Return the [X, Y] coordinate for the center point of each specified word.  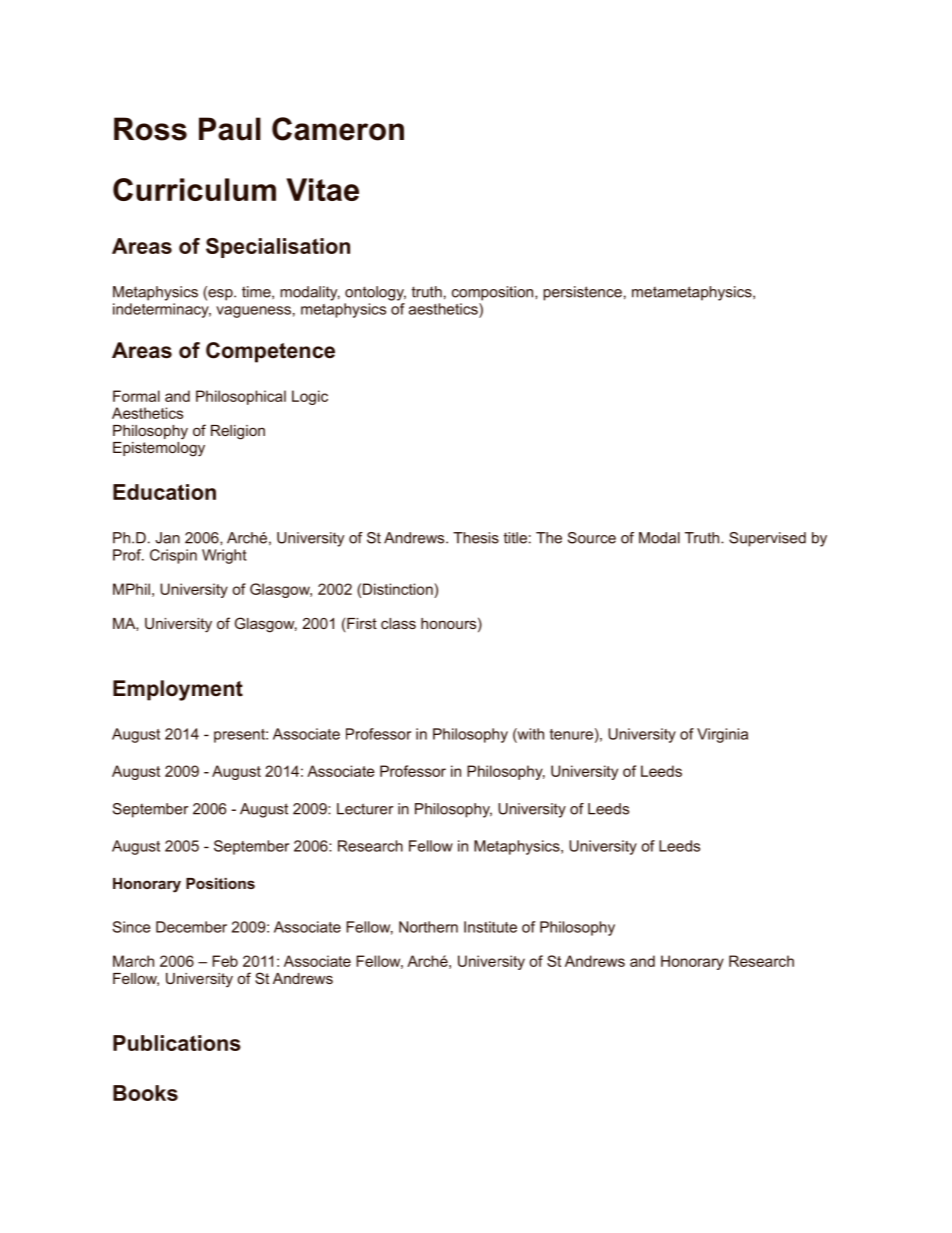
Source [592, 538]
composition [494, 293]
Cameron [338, 129]
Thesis [476, 538]
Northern [428, 927]
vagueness [253, 312]
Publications [177, 1043]
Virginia [722, 735]
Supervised [767, 539]
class [398, 623]
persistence [582, 293]
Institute [490, 927]
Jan [167, 538]
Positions [220, 883]
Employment [178, 690]
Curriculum [194, 189]
